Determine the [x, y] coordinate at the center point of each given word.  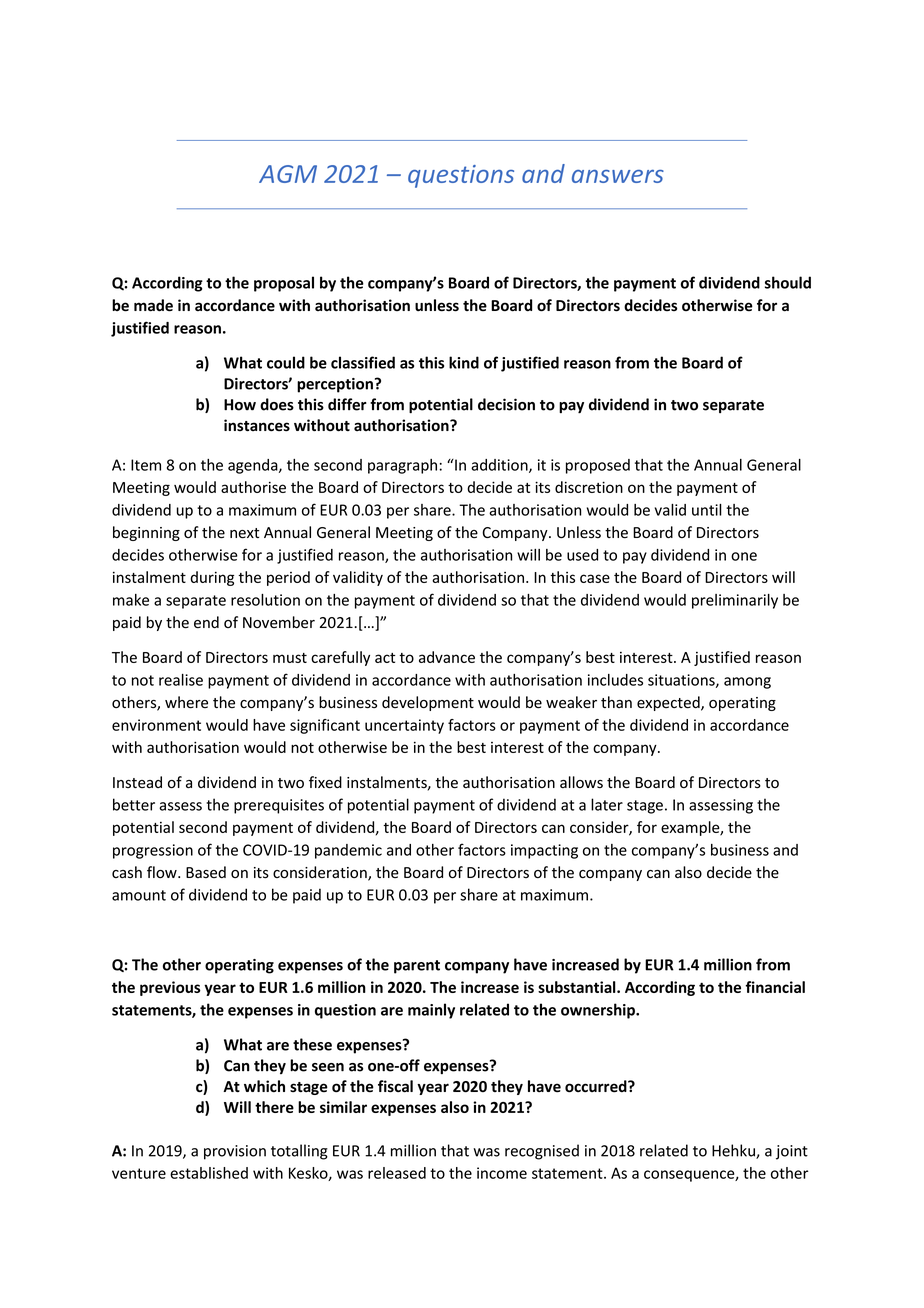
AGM [288, 174]
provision [235, 1152]
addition [500, 466]
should [788, 282]
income [502, 1173]
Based [206, 872]
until [707, 510]
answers [618, 176]
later [607, 804]
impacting [544, 851]
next [244, 533]
